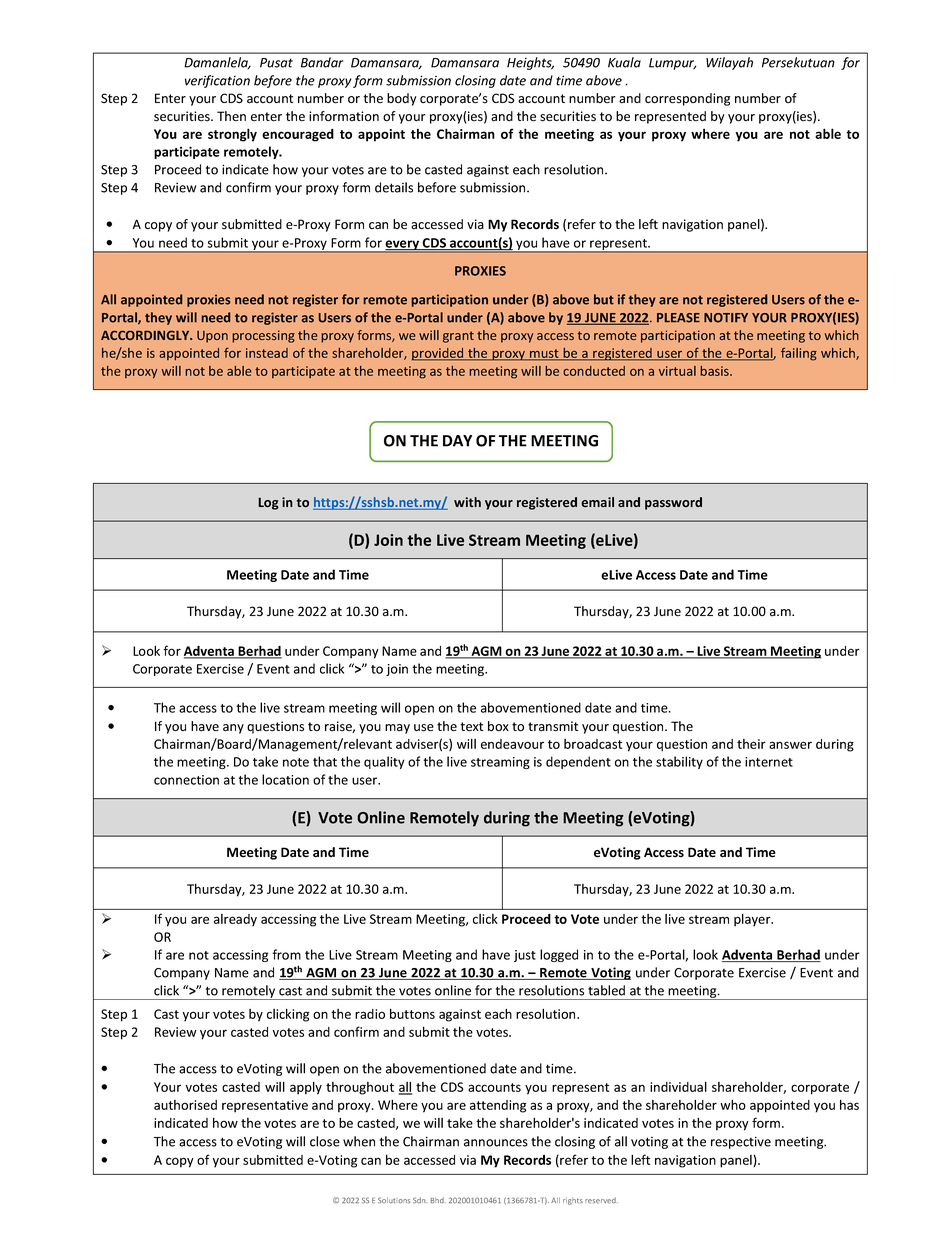  I want to click on box, so click(498, 726).
